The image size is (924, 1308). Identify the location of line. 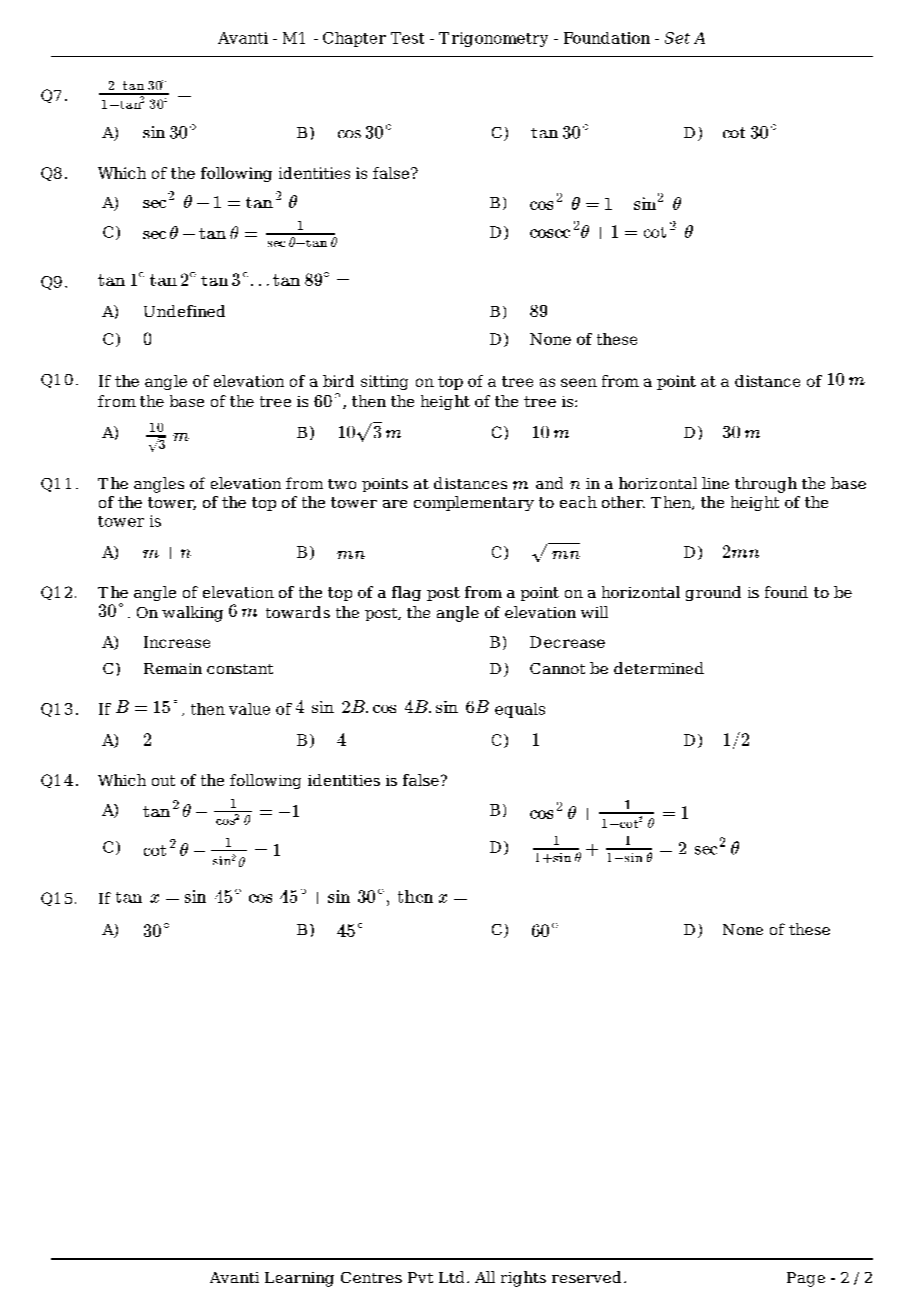
(715, 483).
